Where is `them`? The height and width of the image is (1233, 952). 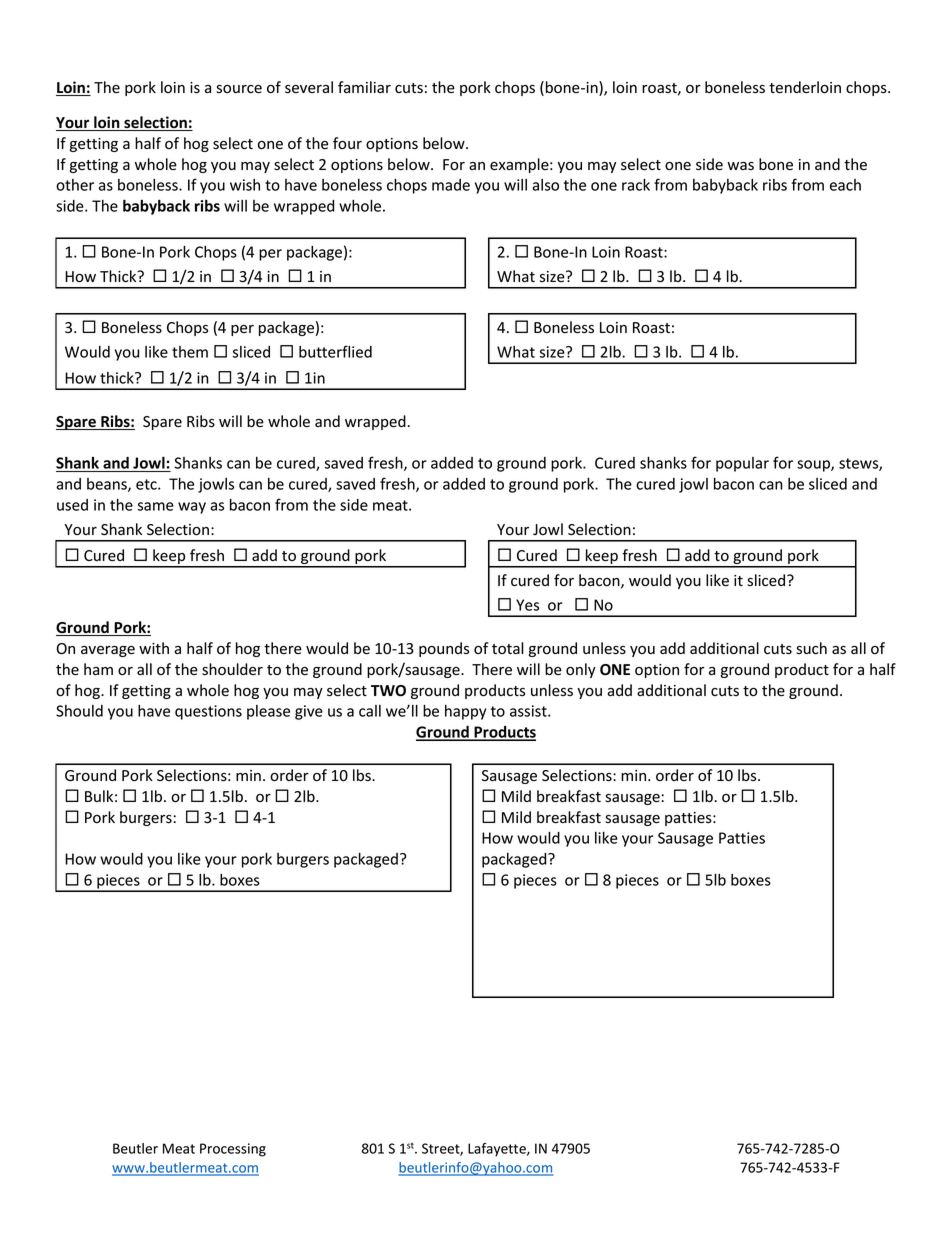 them is located at coordinates (190, 352).
